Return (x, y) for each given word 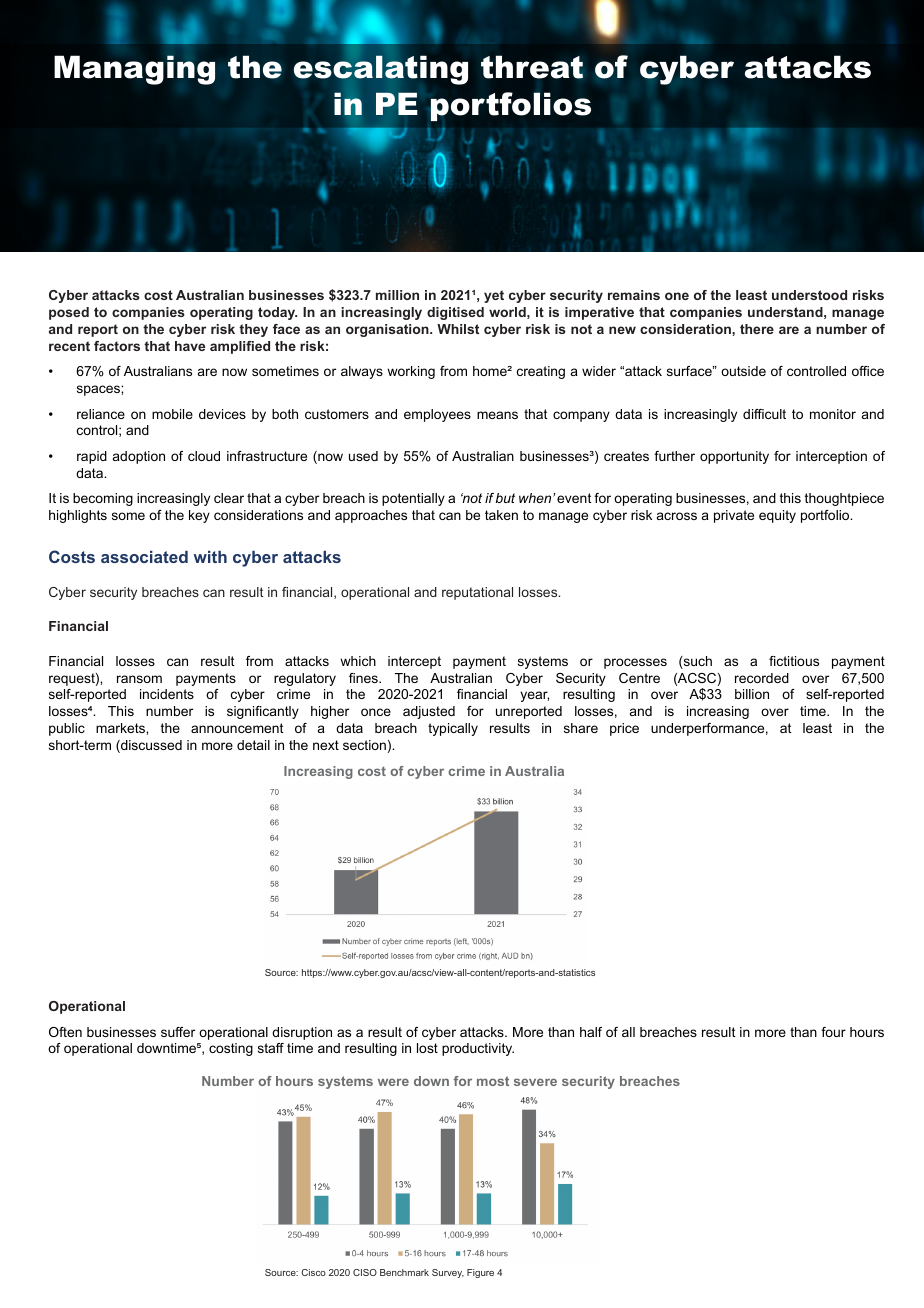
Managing (134, 70)
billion (752, 694)
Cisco (313, 1272)
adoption (139, 457)
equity (777, 516)
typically (453, 729)
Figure (480, 1273)
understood (809, 295)
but (505, 498)
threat (532, 67)
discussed (150, 746)
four (833, 1032)
